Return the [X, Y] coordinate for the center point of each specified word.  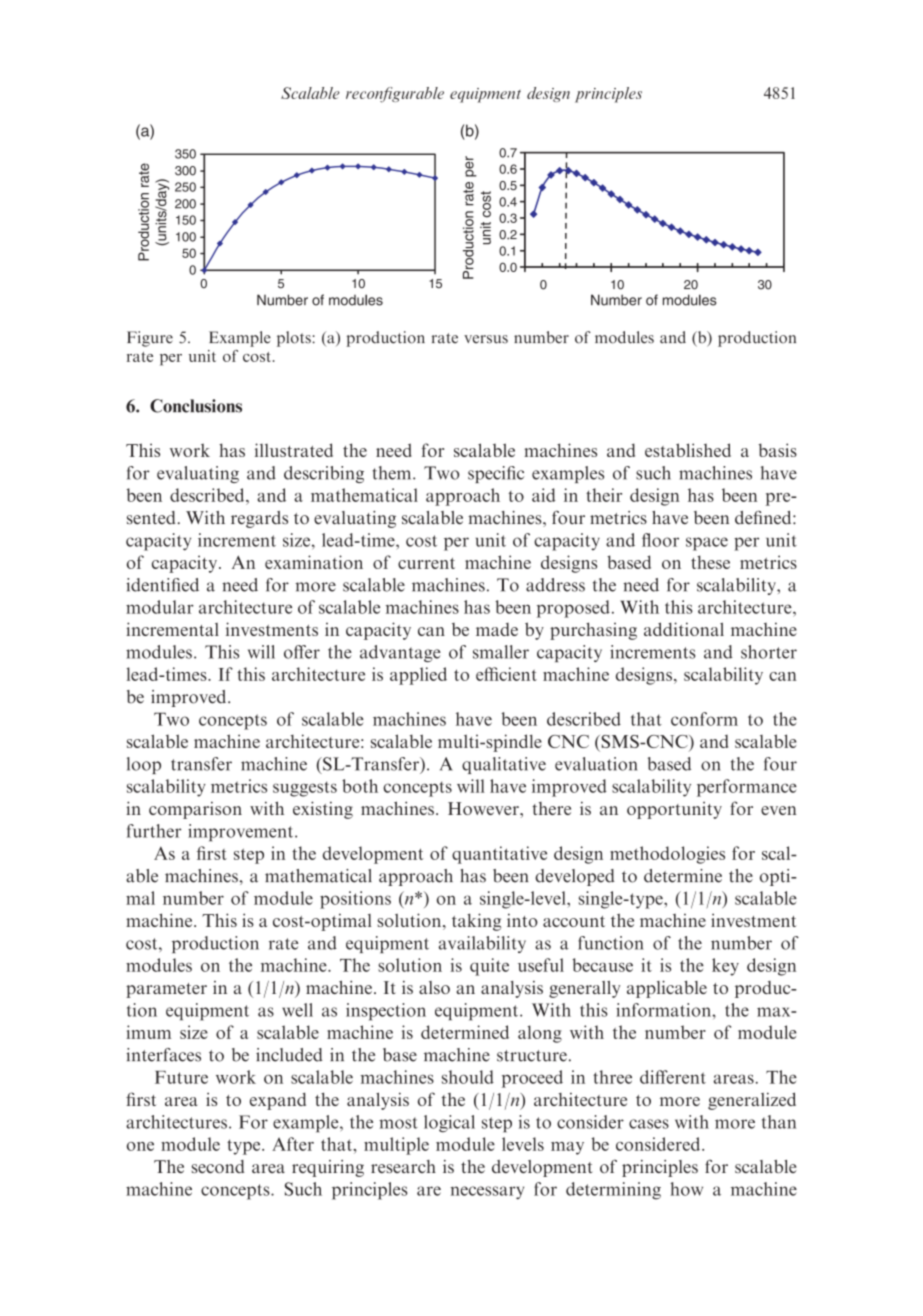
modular [160, 607]
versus [486, 339]
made [497, 629]
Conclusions [196, 406]
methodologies [667, 855]
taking [476, 922]
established [688, 450]
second [218, 1166]
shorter [769, 652]
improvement [242, 832]
